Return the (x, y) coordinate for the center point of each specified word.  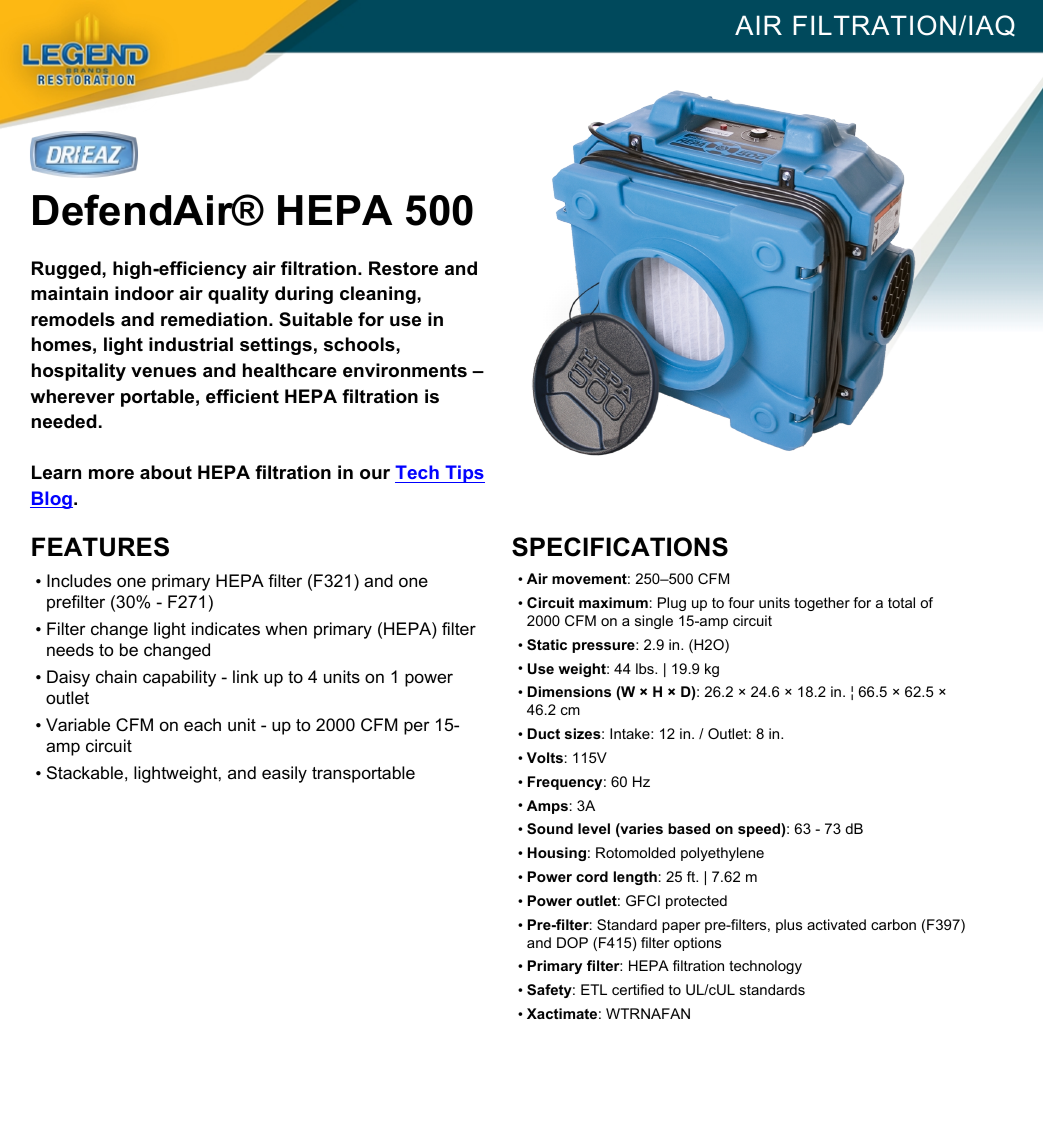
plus (789, 926)
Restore (403, 268)
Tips (464, 474)
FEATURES (100, 547)
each (202, 725)
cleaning (379, 295)
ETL (594, 989)
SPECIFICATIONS (620, 547)
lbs (646, 668)
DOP (572, 942)
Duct (544, 733)
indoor (144, 293)
